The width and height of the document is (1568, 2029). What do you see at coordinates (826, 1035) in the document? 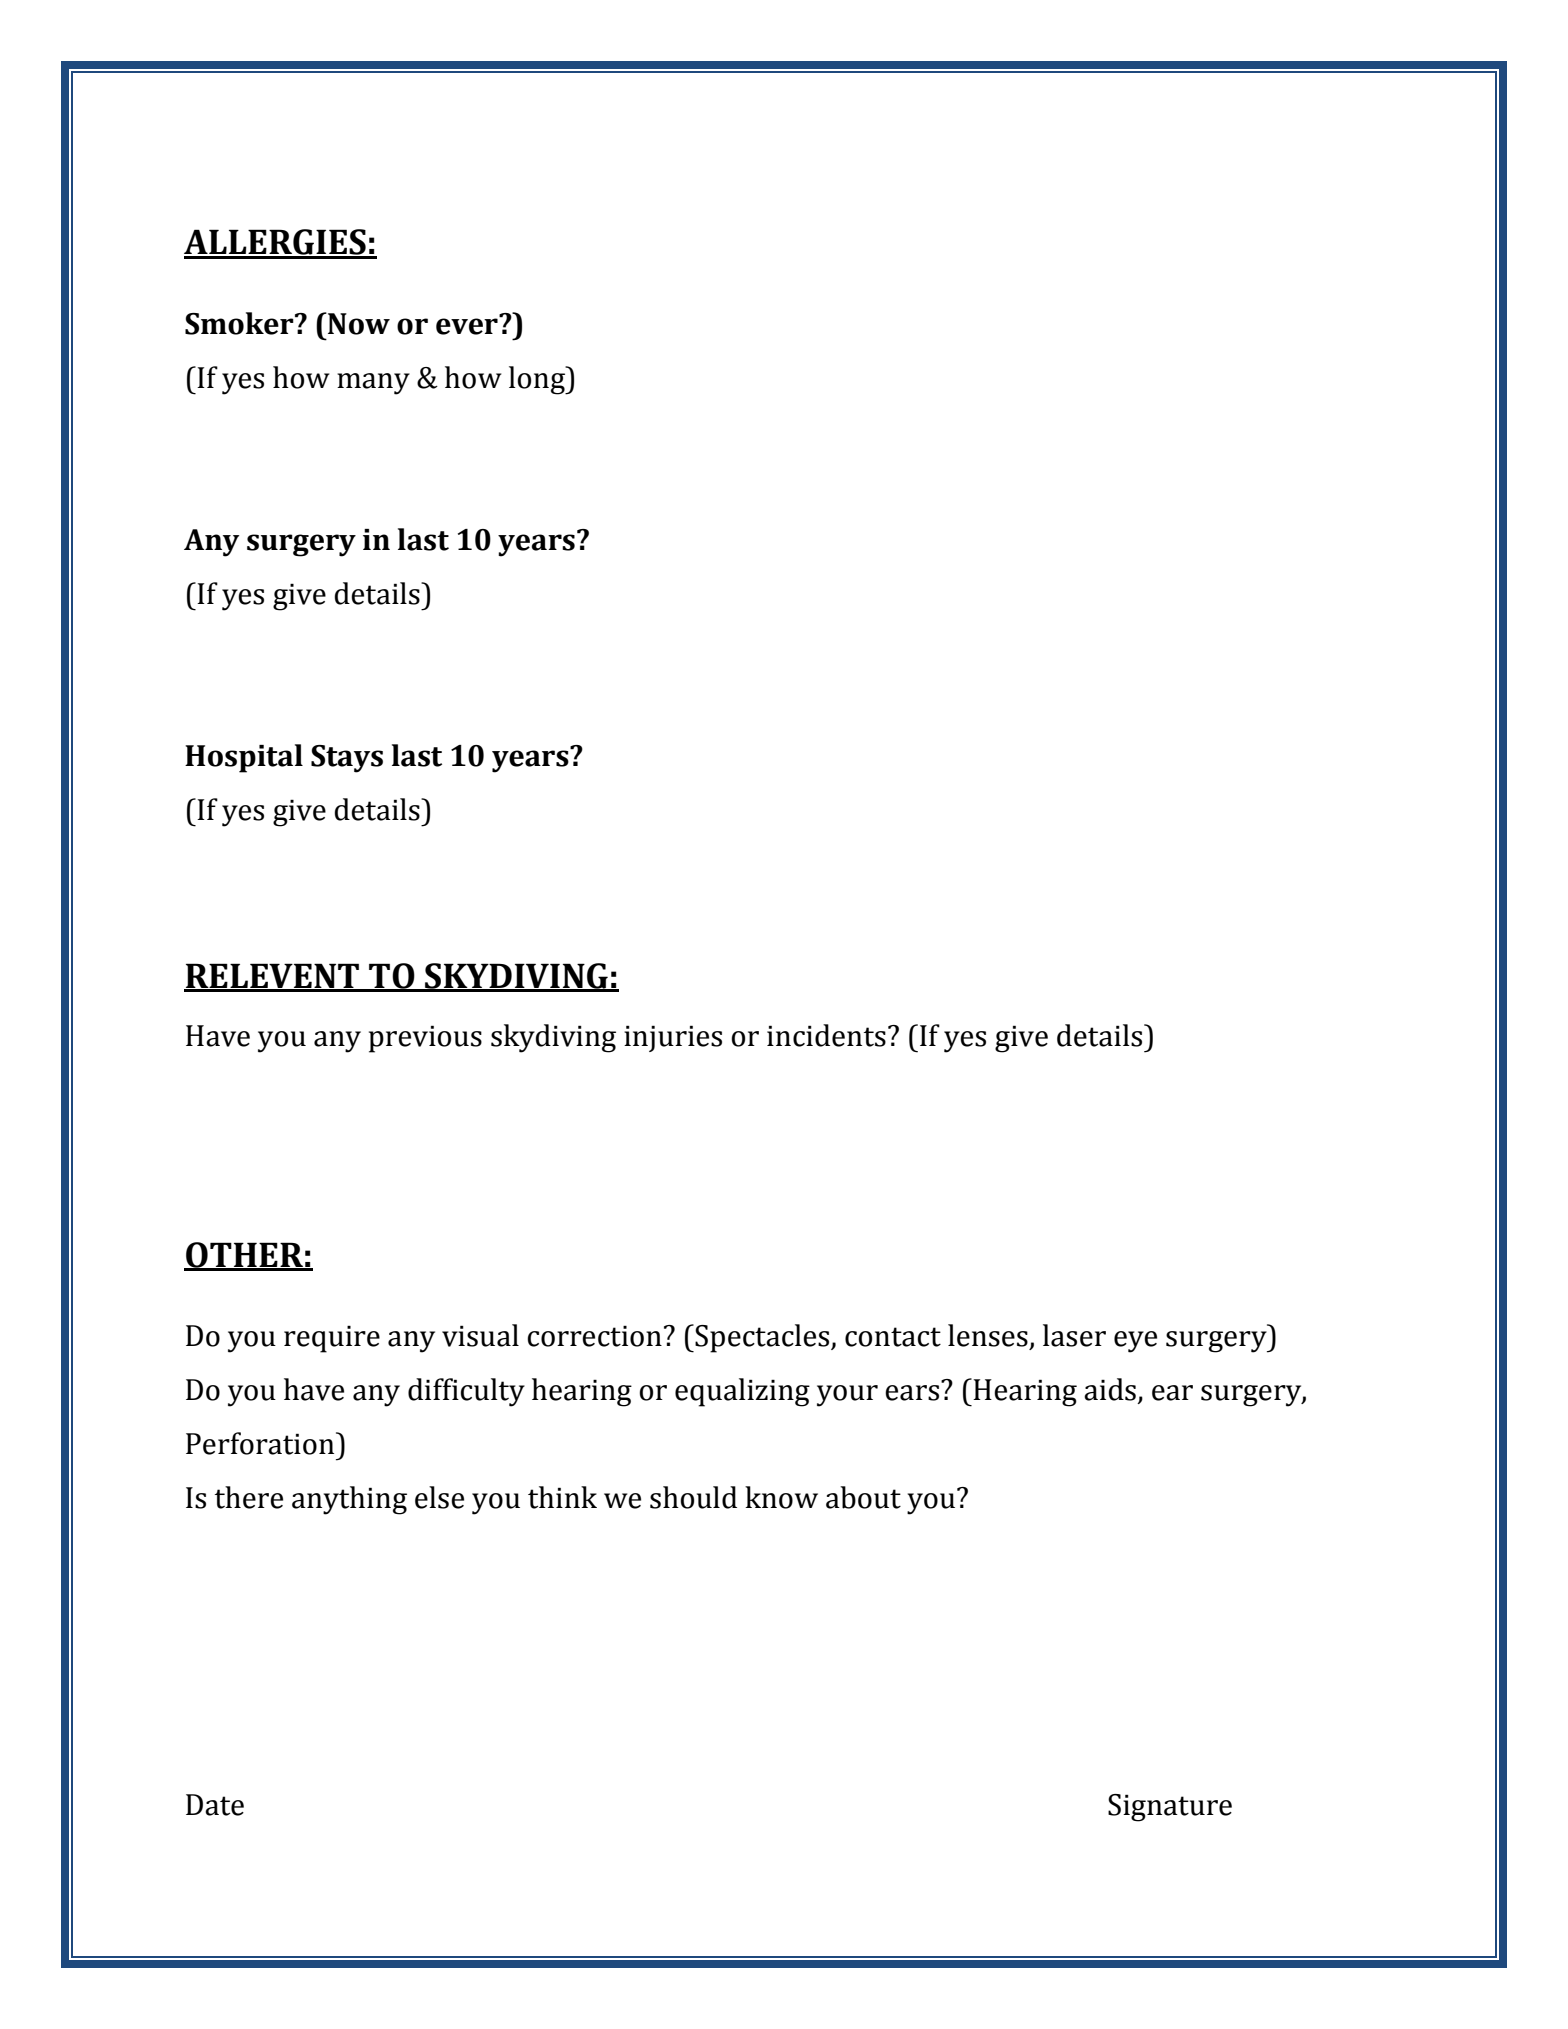
I see `incidents` at bounding box center [826, 1035].
